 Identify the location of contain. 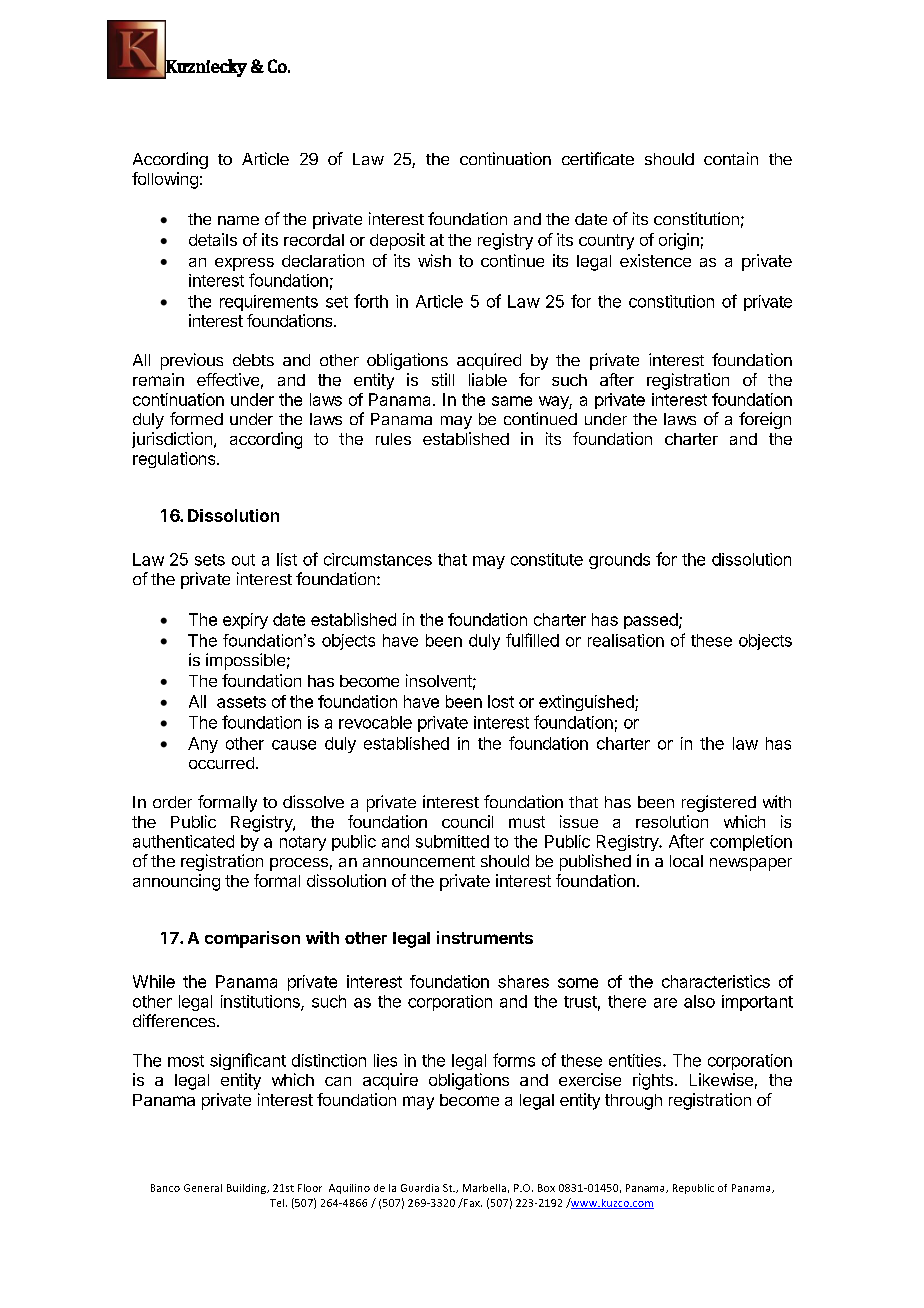
(731, 158).
